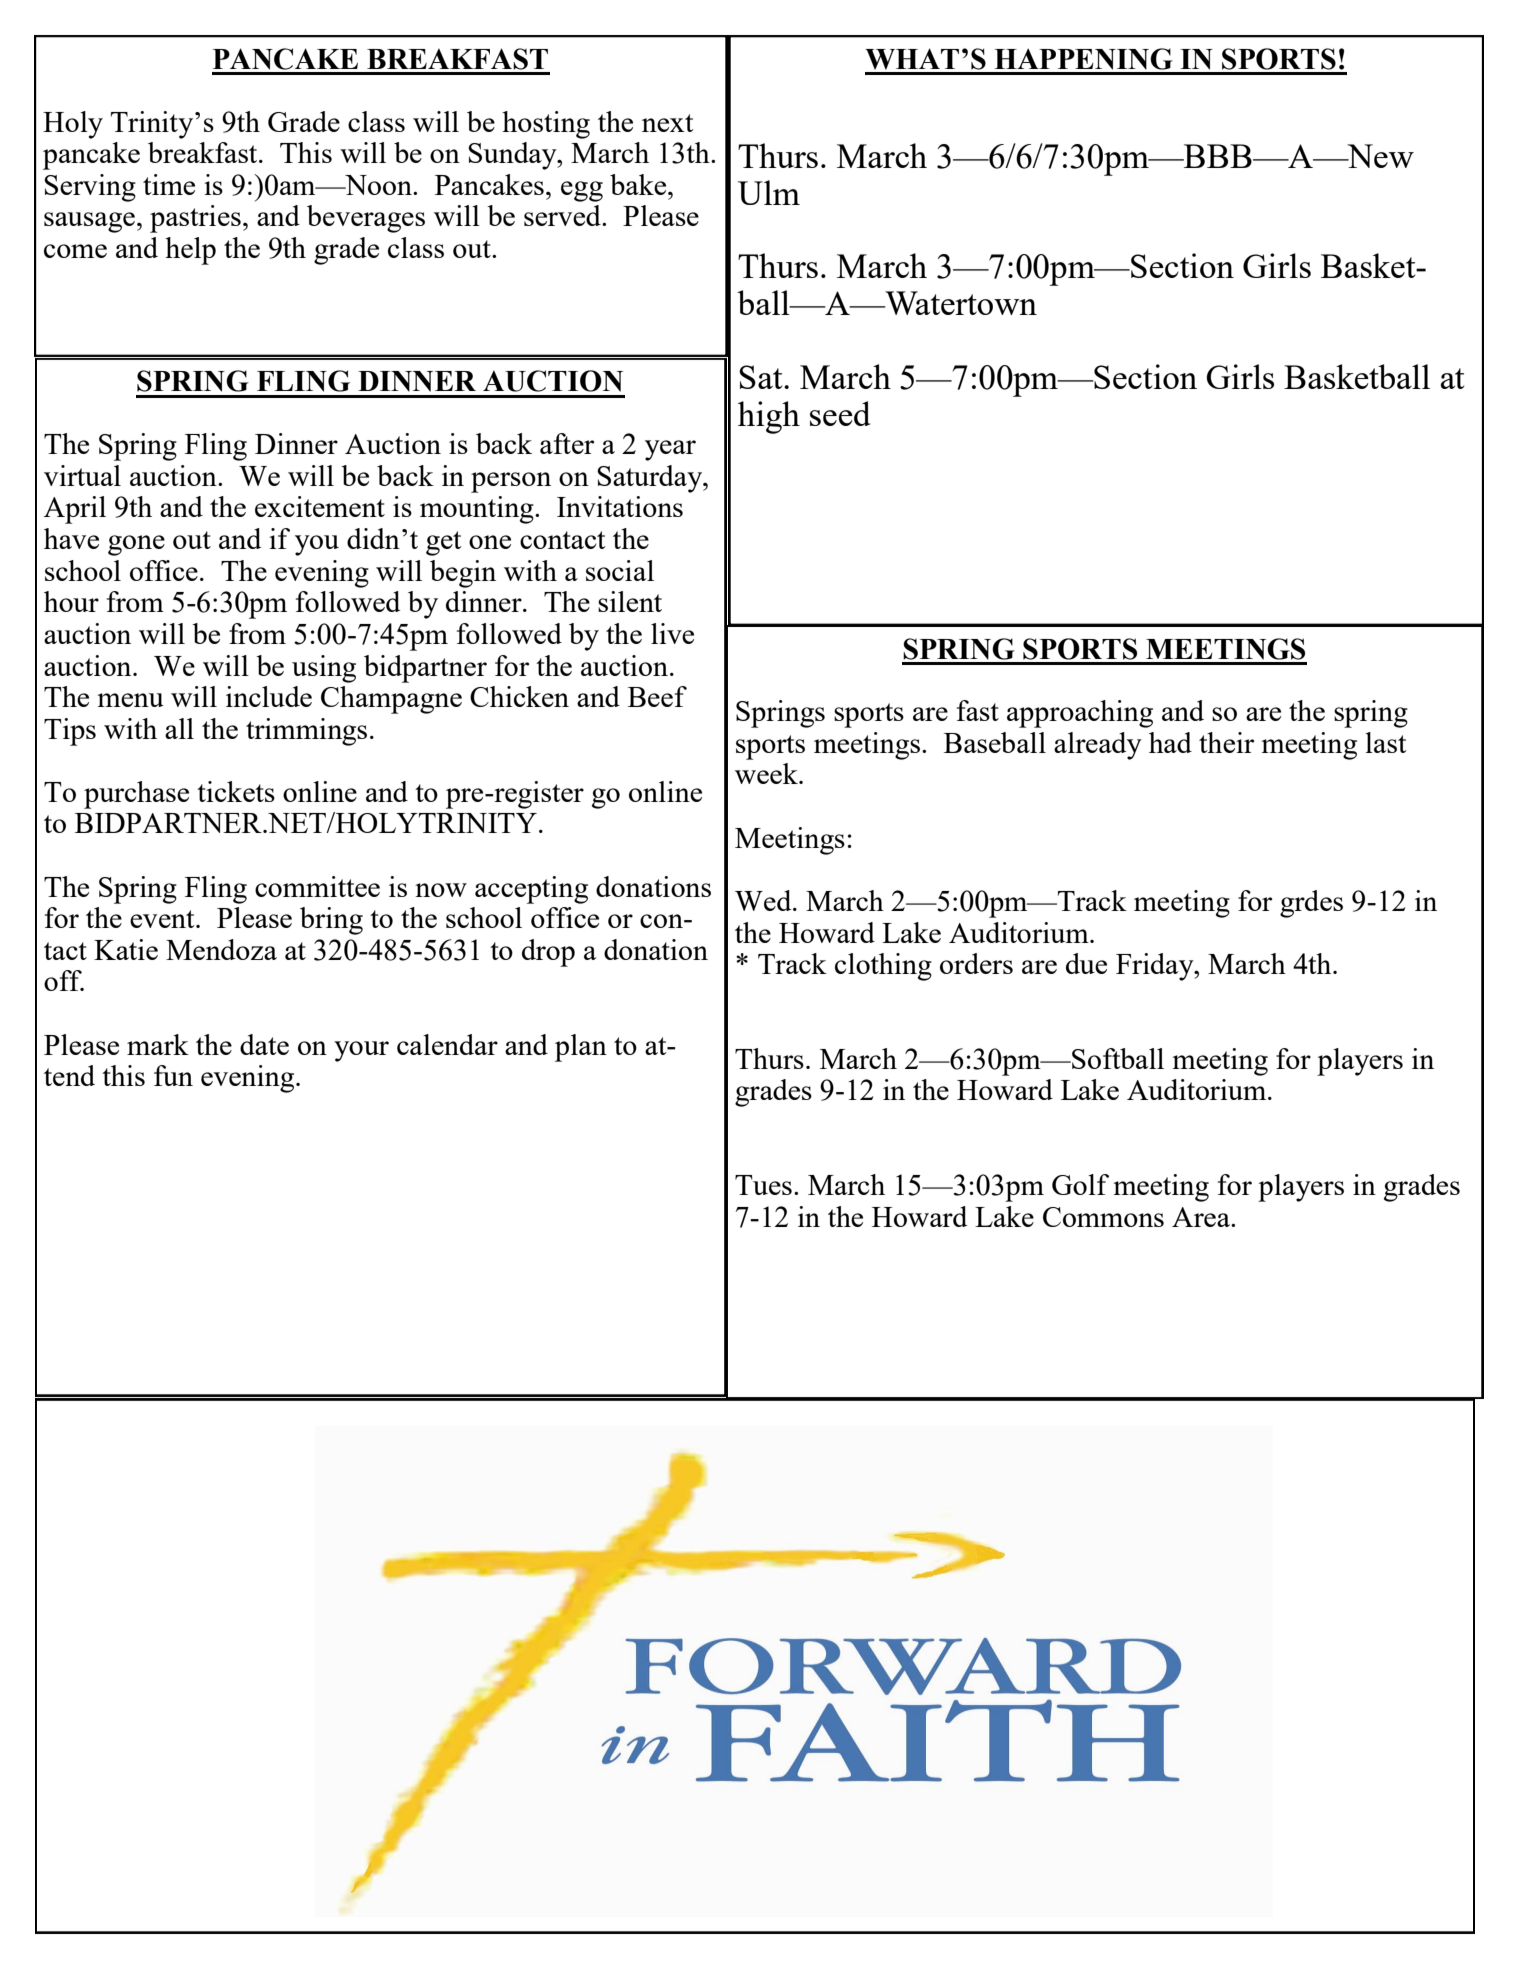 The width and height of the document is (1521, 1969). Describe the element at coordinates (1226, 742) in the document. I see `their` at that location.
